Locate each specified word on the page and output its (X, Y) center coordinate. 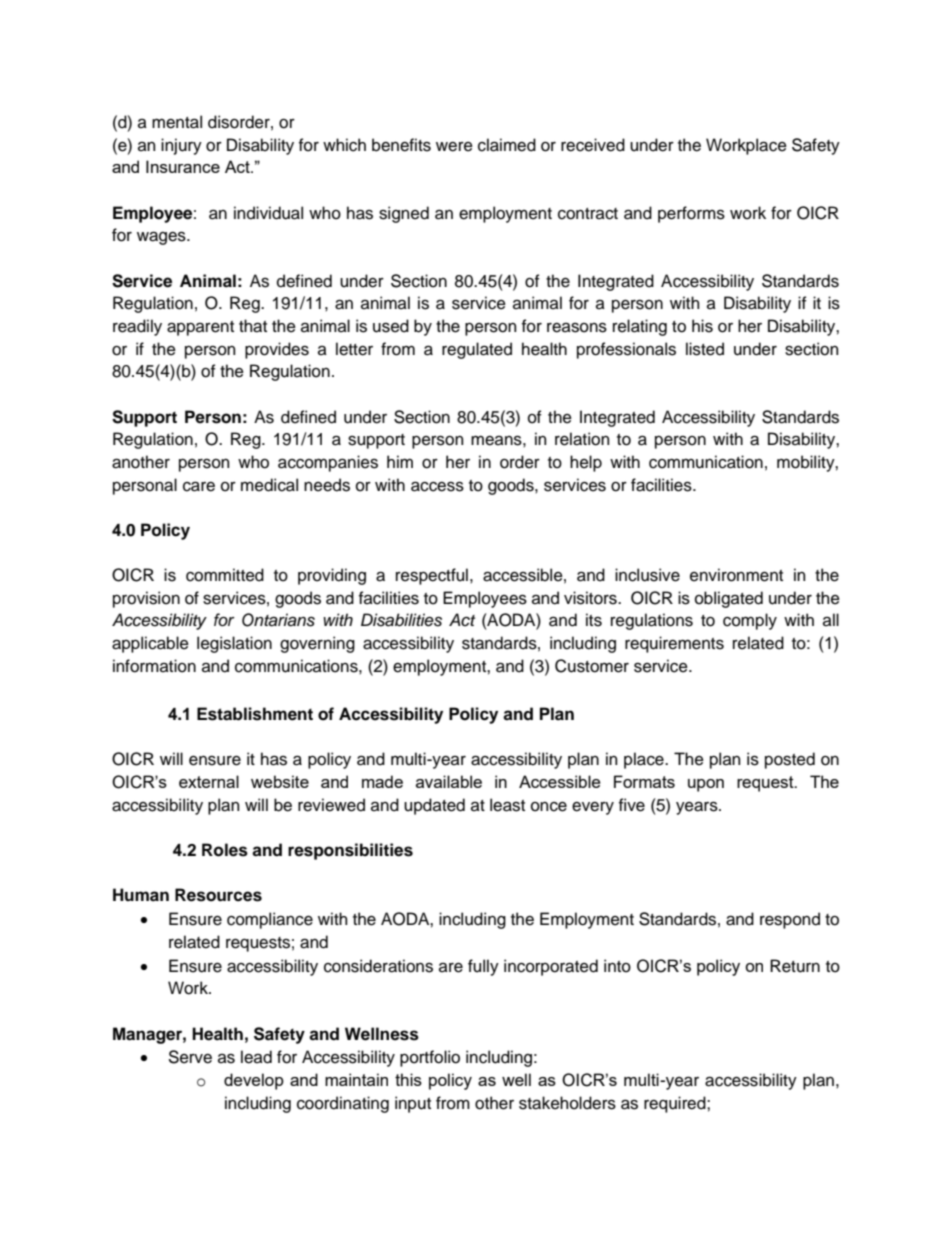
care (199, 486)
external (209, 781)
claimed (507, 145)
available (449, 781)
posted (790, 760)
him (400, 461)
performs (691, 214)
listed (705, 349)
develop (254, 1081)
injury (181, 146)
